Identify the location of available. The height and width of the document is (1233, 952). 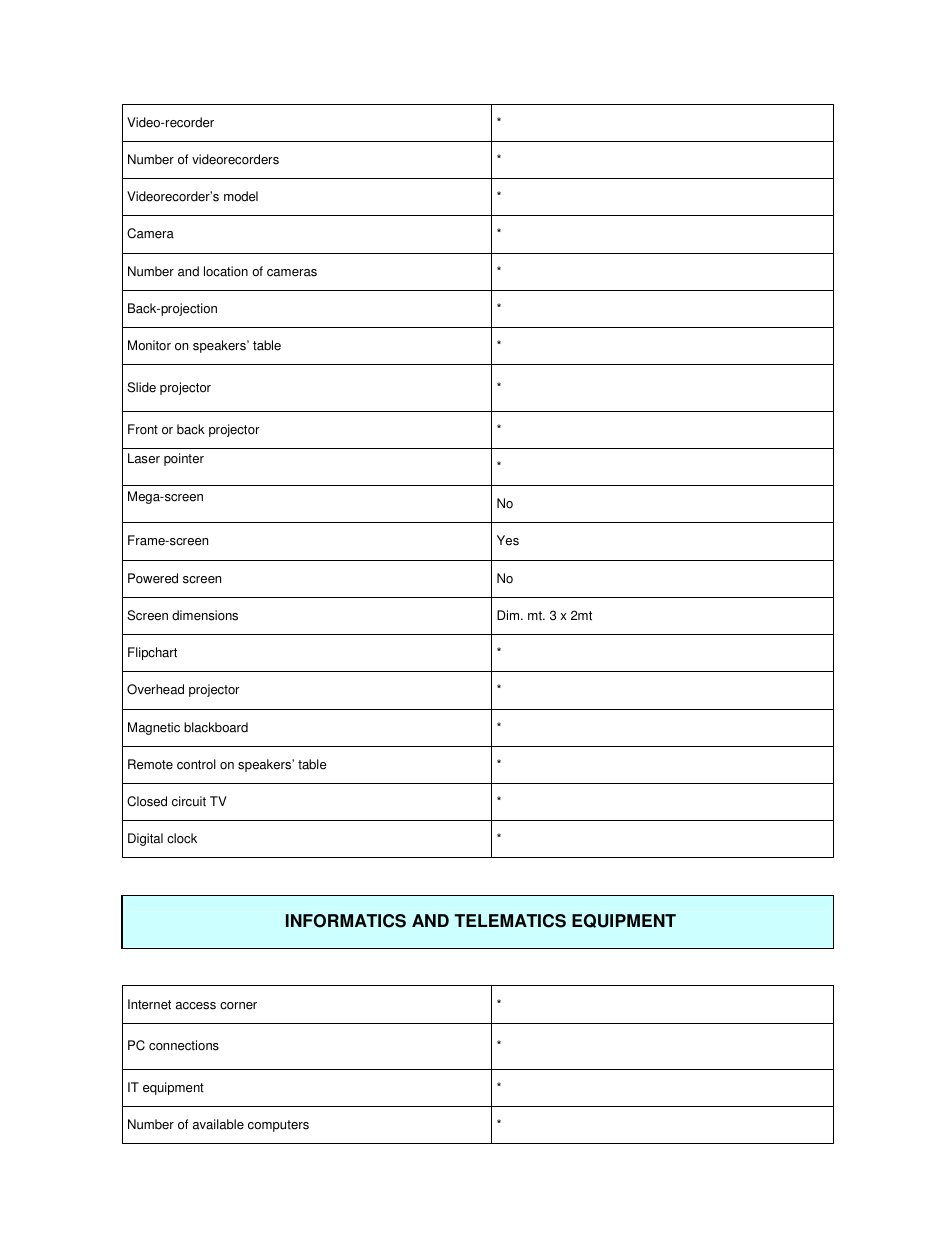
(218, 1124).
